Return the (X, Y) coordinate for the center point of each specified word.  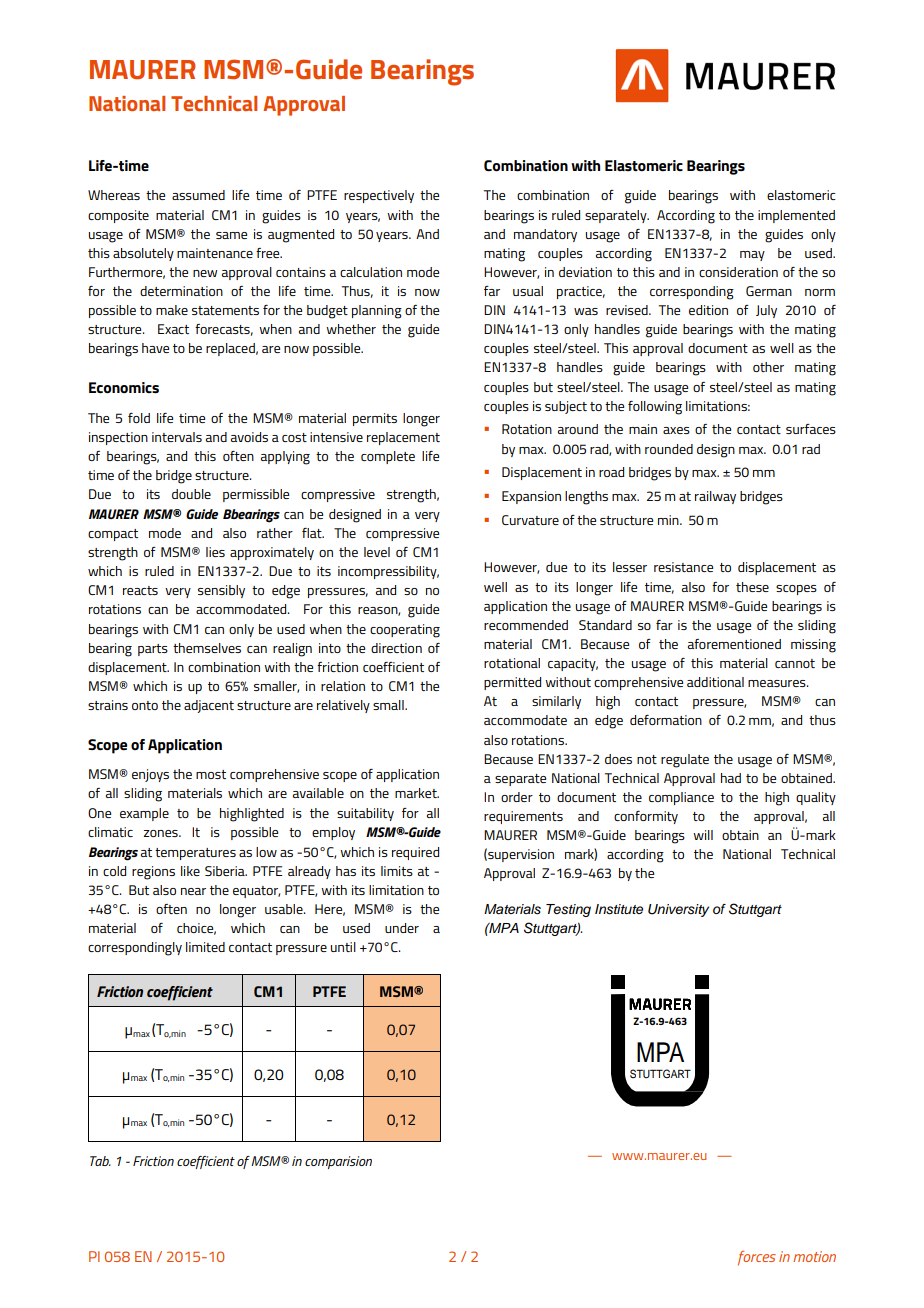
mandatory (545, 235)
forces (757, 1258)
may (752, 256)
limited (205, 947)
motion (814, 1256)
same (231, 235)
